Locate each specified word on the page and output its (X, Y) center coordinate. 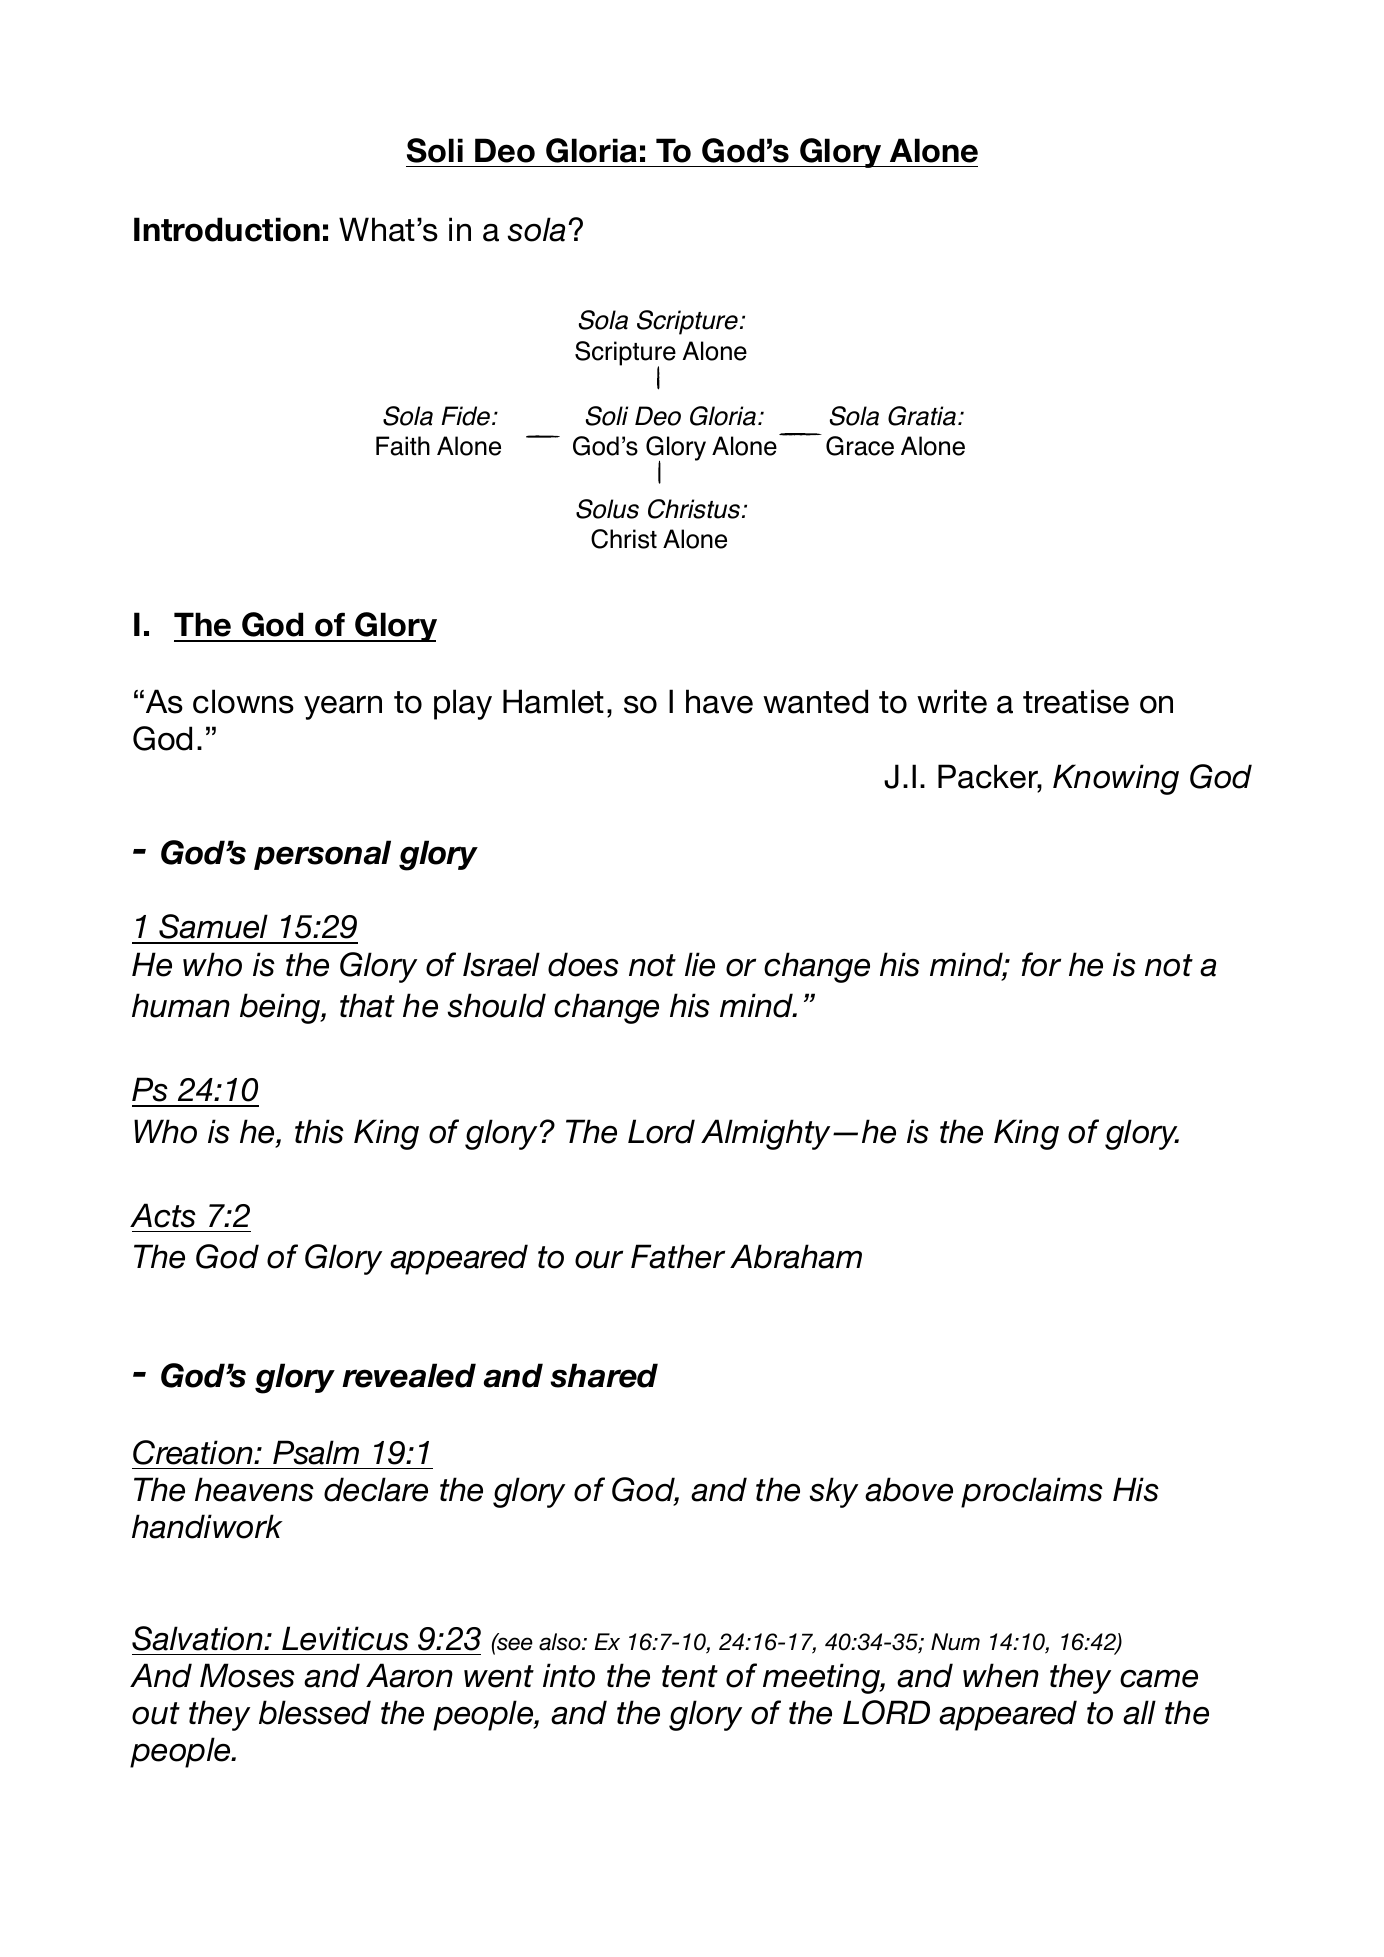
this (319, 1131)
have (719, 701)
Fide (465, 416)
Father (678, 1256)
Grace (860, 446)
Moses (247, 1675)
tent (690, 1676)
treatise (1076, 701)
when (1001, 1675)
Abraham (796, 1256)
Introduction (227, 229)
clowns (243, 701)
